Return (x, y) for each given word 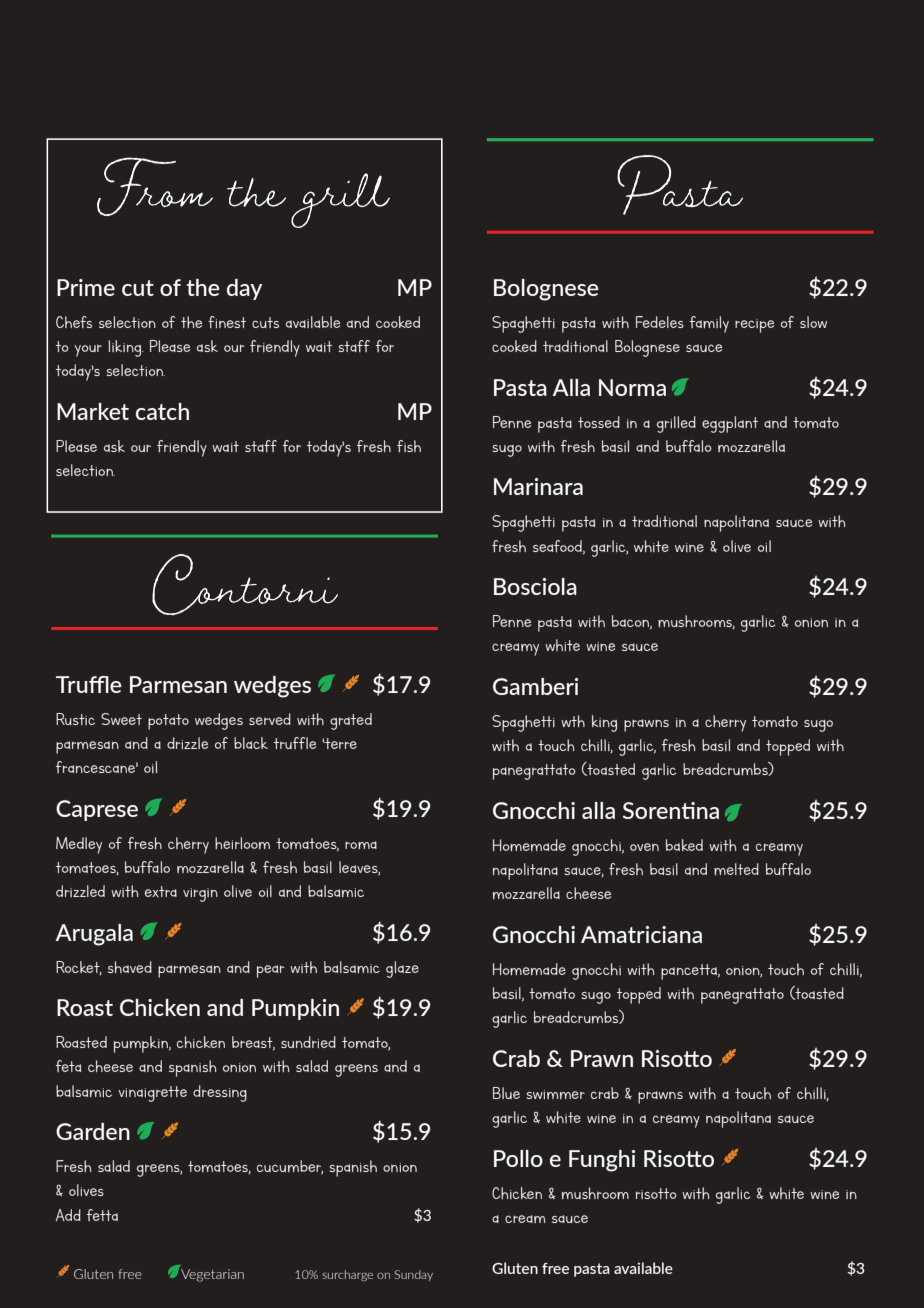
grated (351, 721)
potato (168, 722)
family (709, 324)
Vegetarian (211, 1274)
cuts (265, 322)
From (155, 186)
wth (573, 721)
